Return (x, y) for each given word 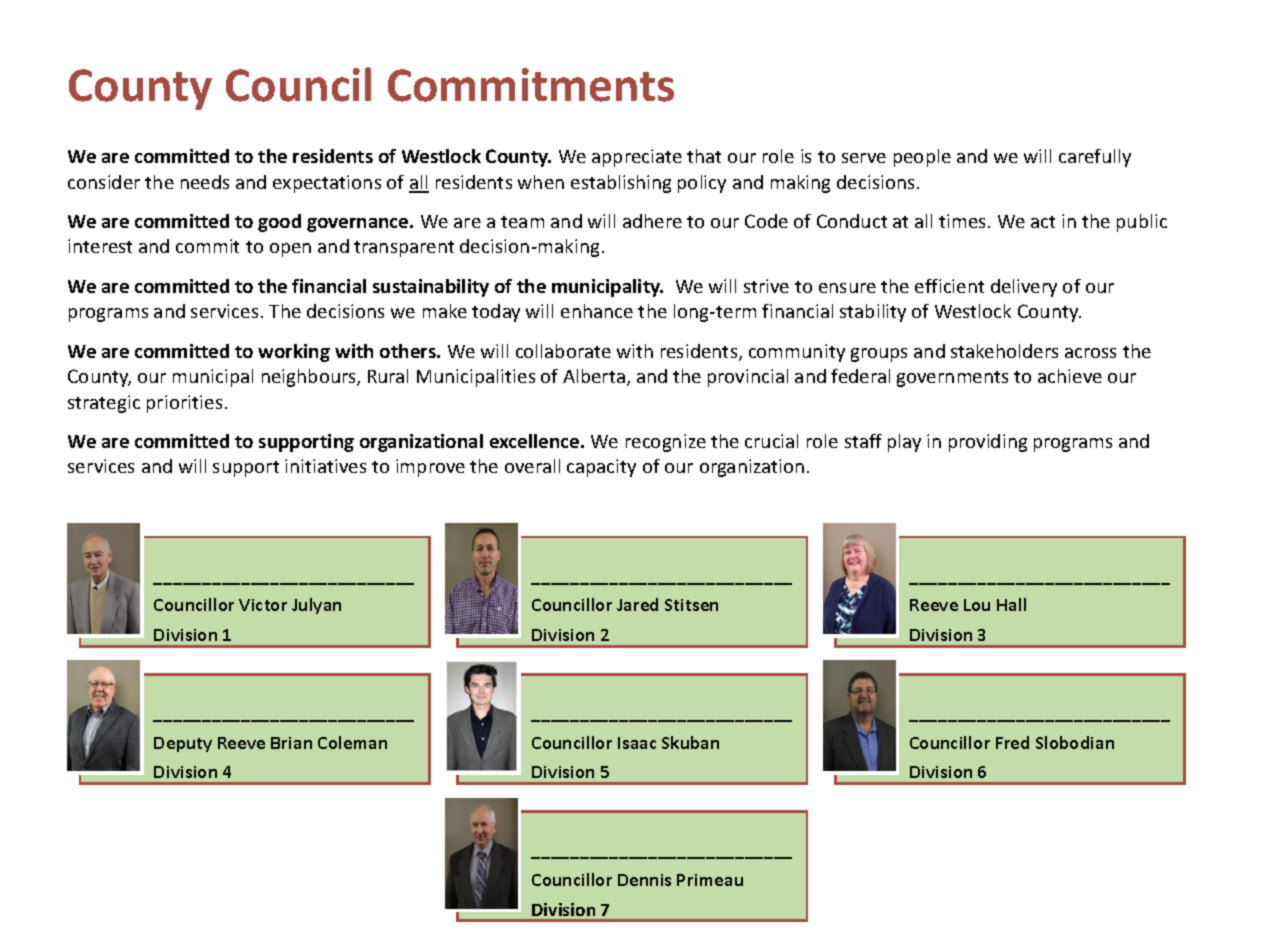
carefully (1095, 158)
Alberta (594, 376)
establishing (621, 184)
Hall (1011, 604)
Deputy (183, 744)
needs (205, 182)
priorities (184, 404)
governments (952, 379)
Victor (263, 605)
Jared (637, 604)
